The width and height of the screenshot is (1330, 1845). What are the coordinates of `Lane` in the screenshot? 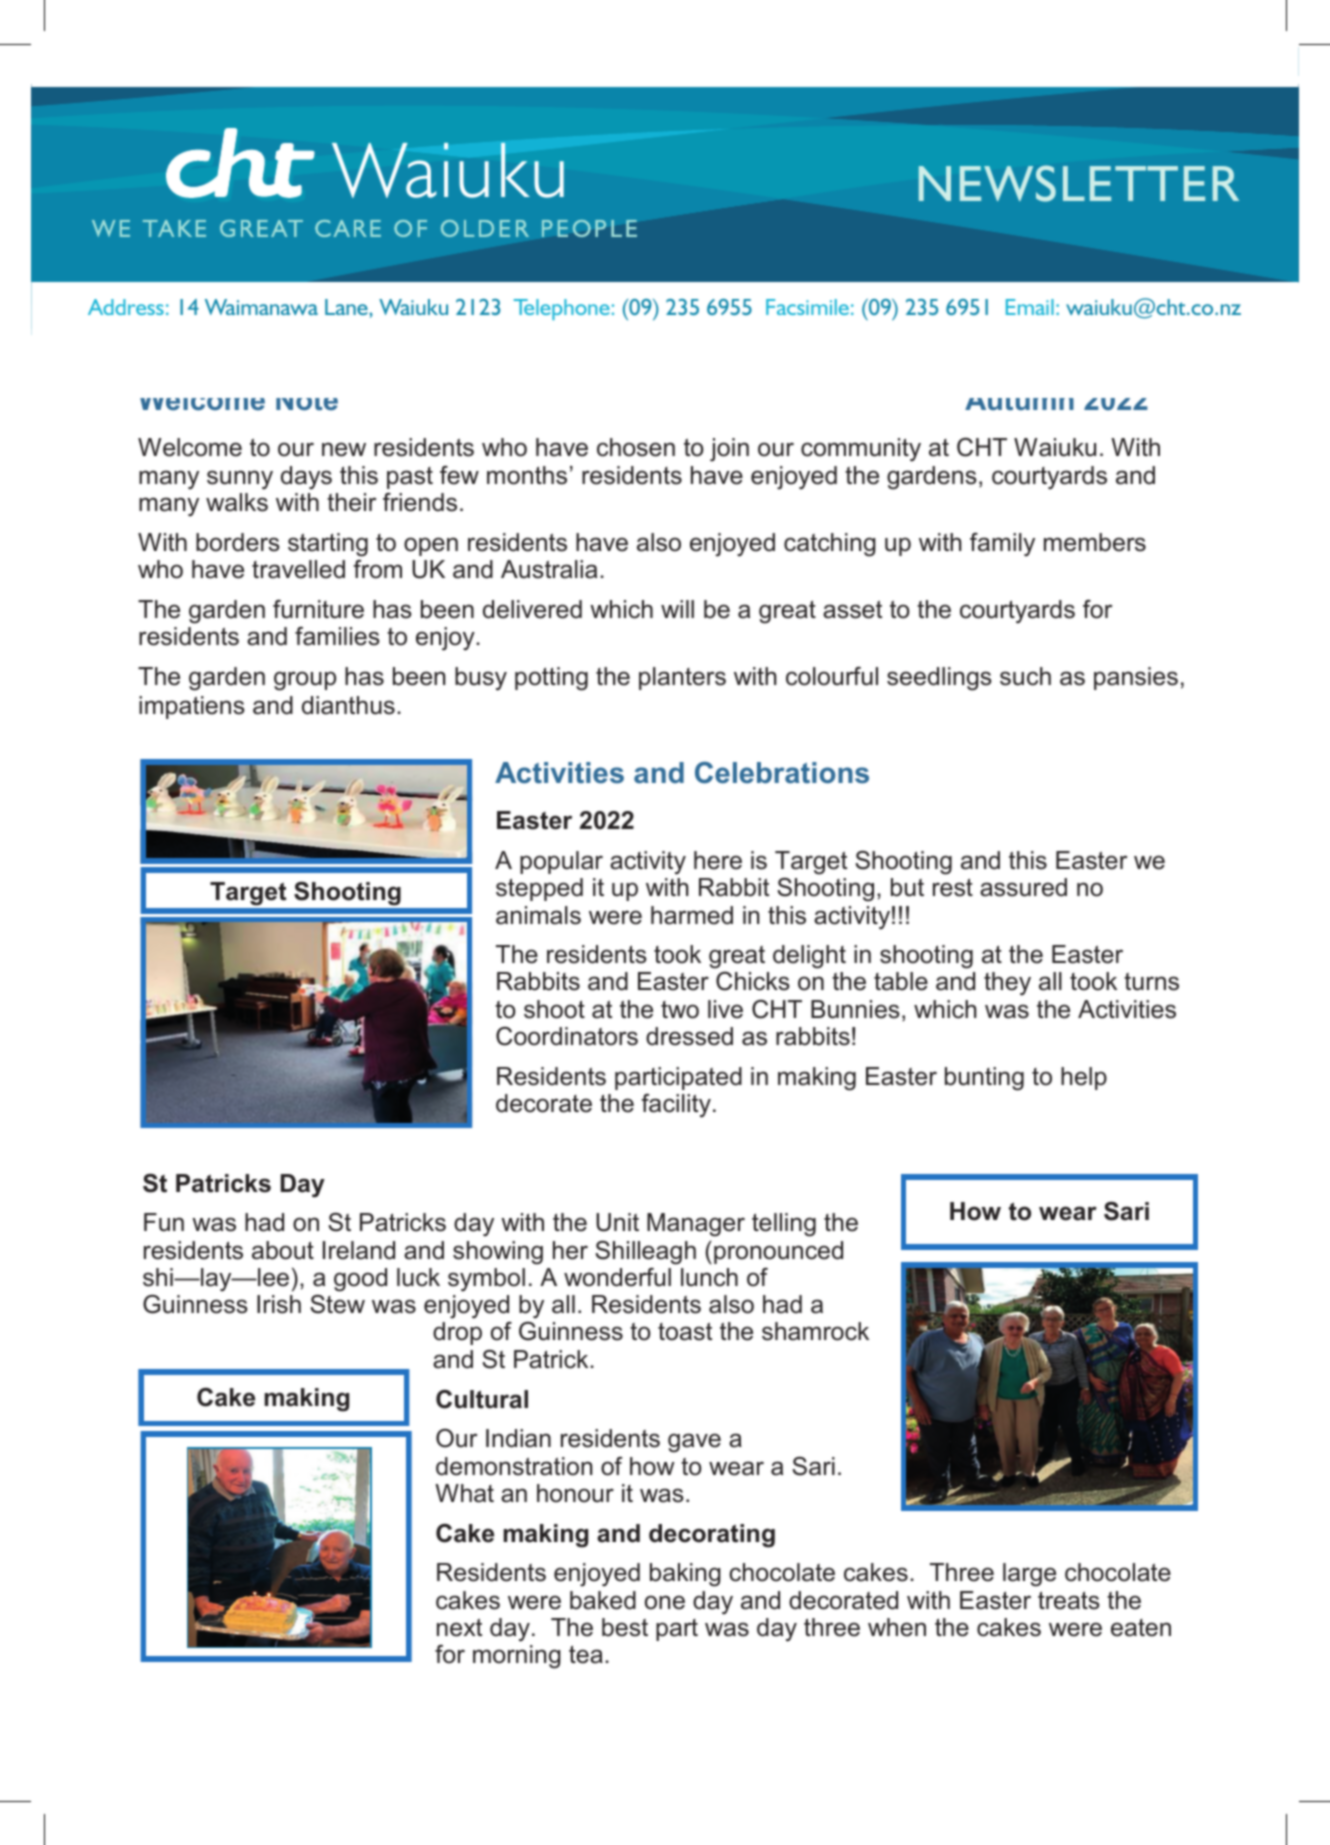 It's located at (347, 307).
